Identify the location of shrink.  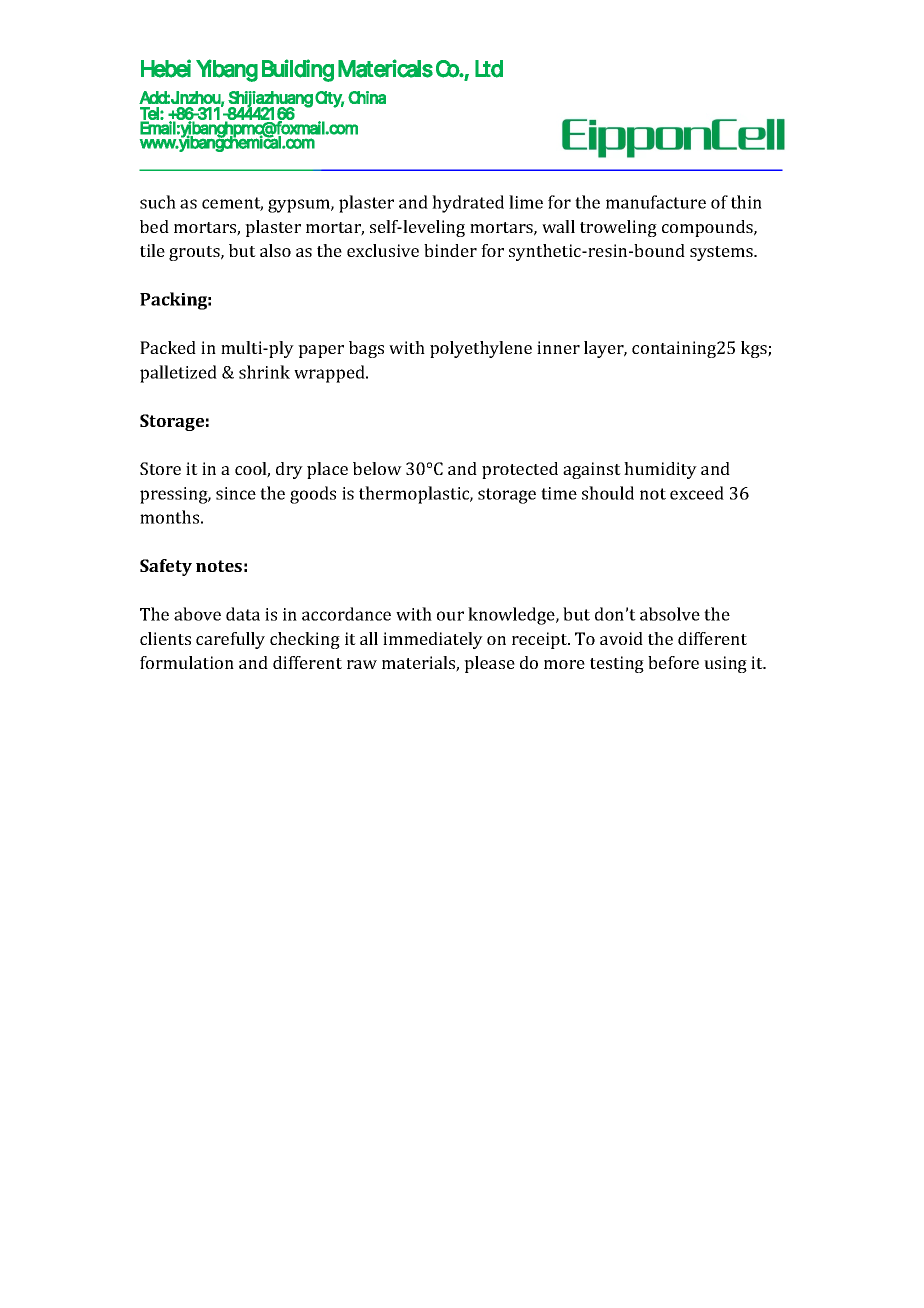
(264, 372).
